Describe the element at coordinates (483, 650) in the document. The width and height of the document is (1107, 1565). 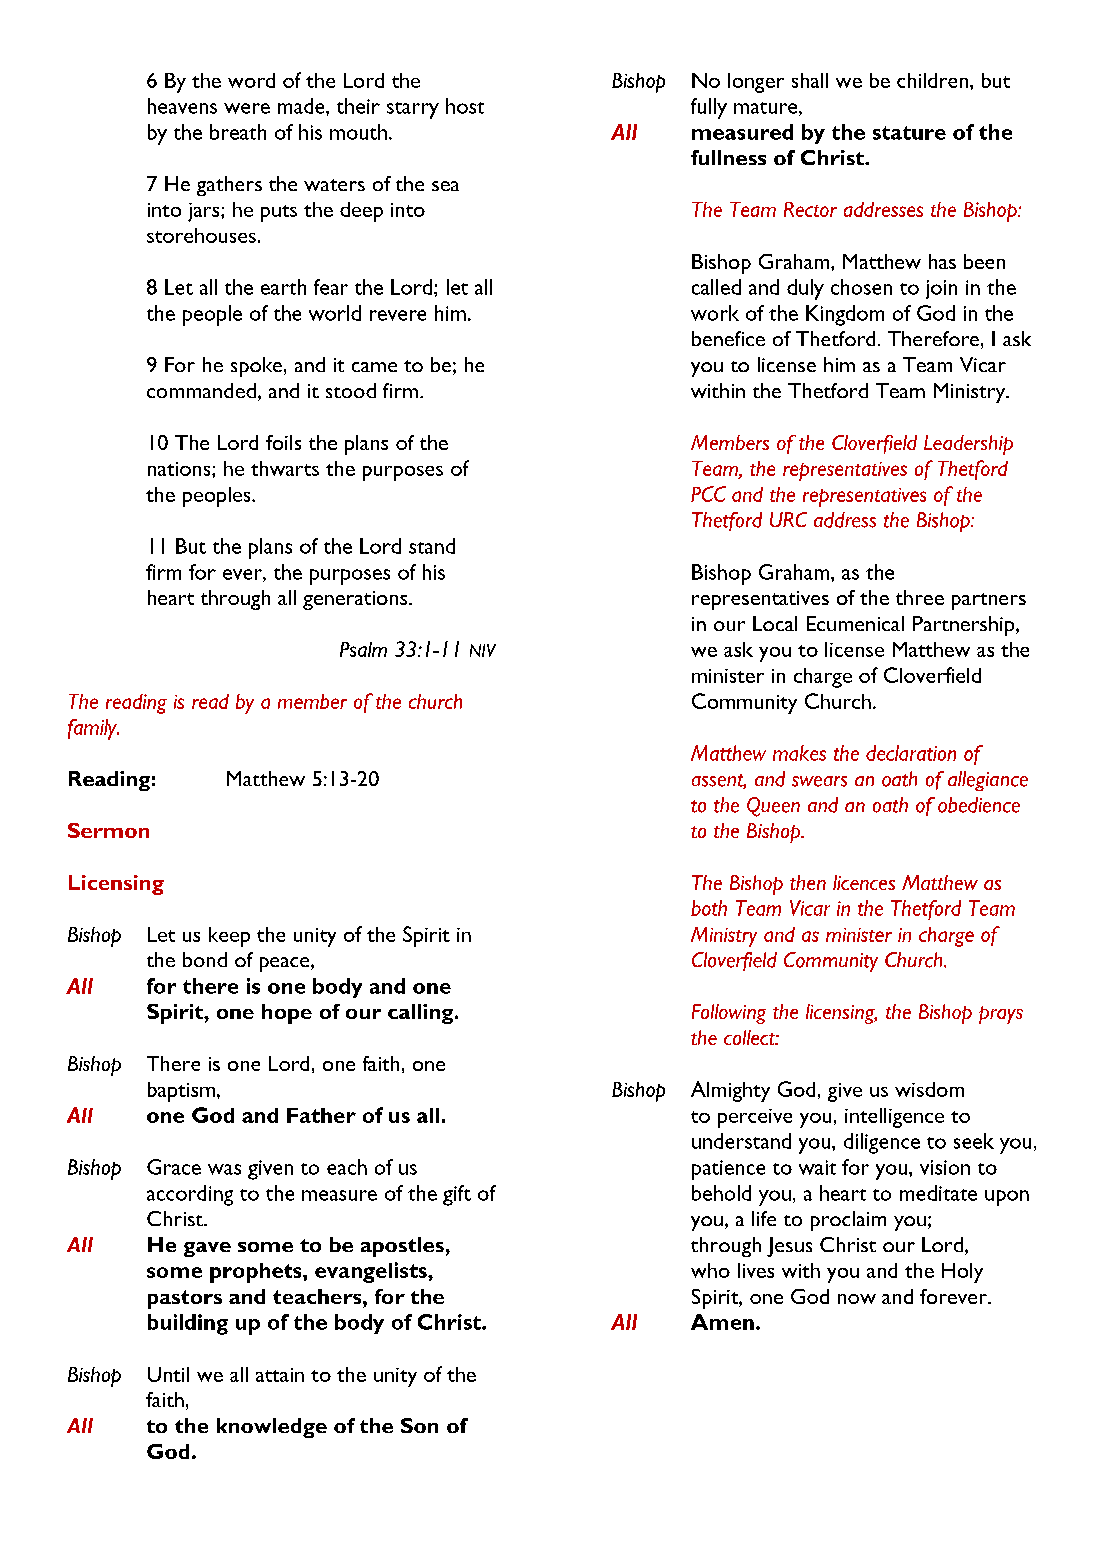
I see `NIV` at that location.
